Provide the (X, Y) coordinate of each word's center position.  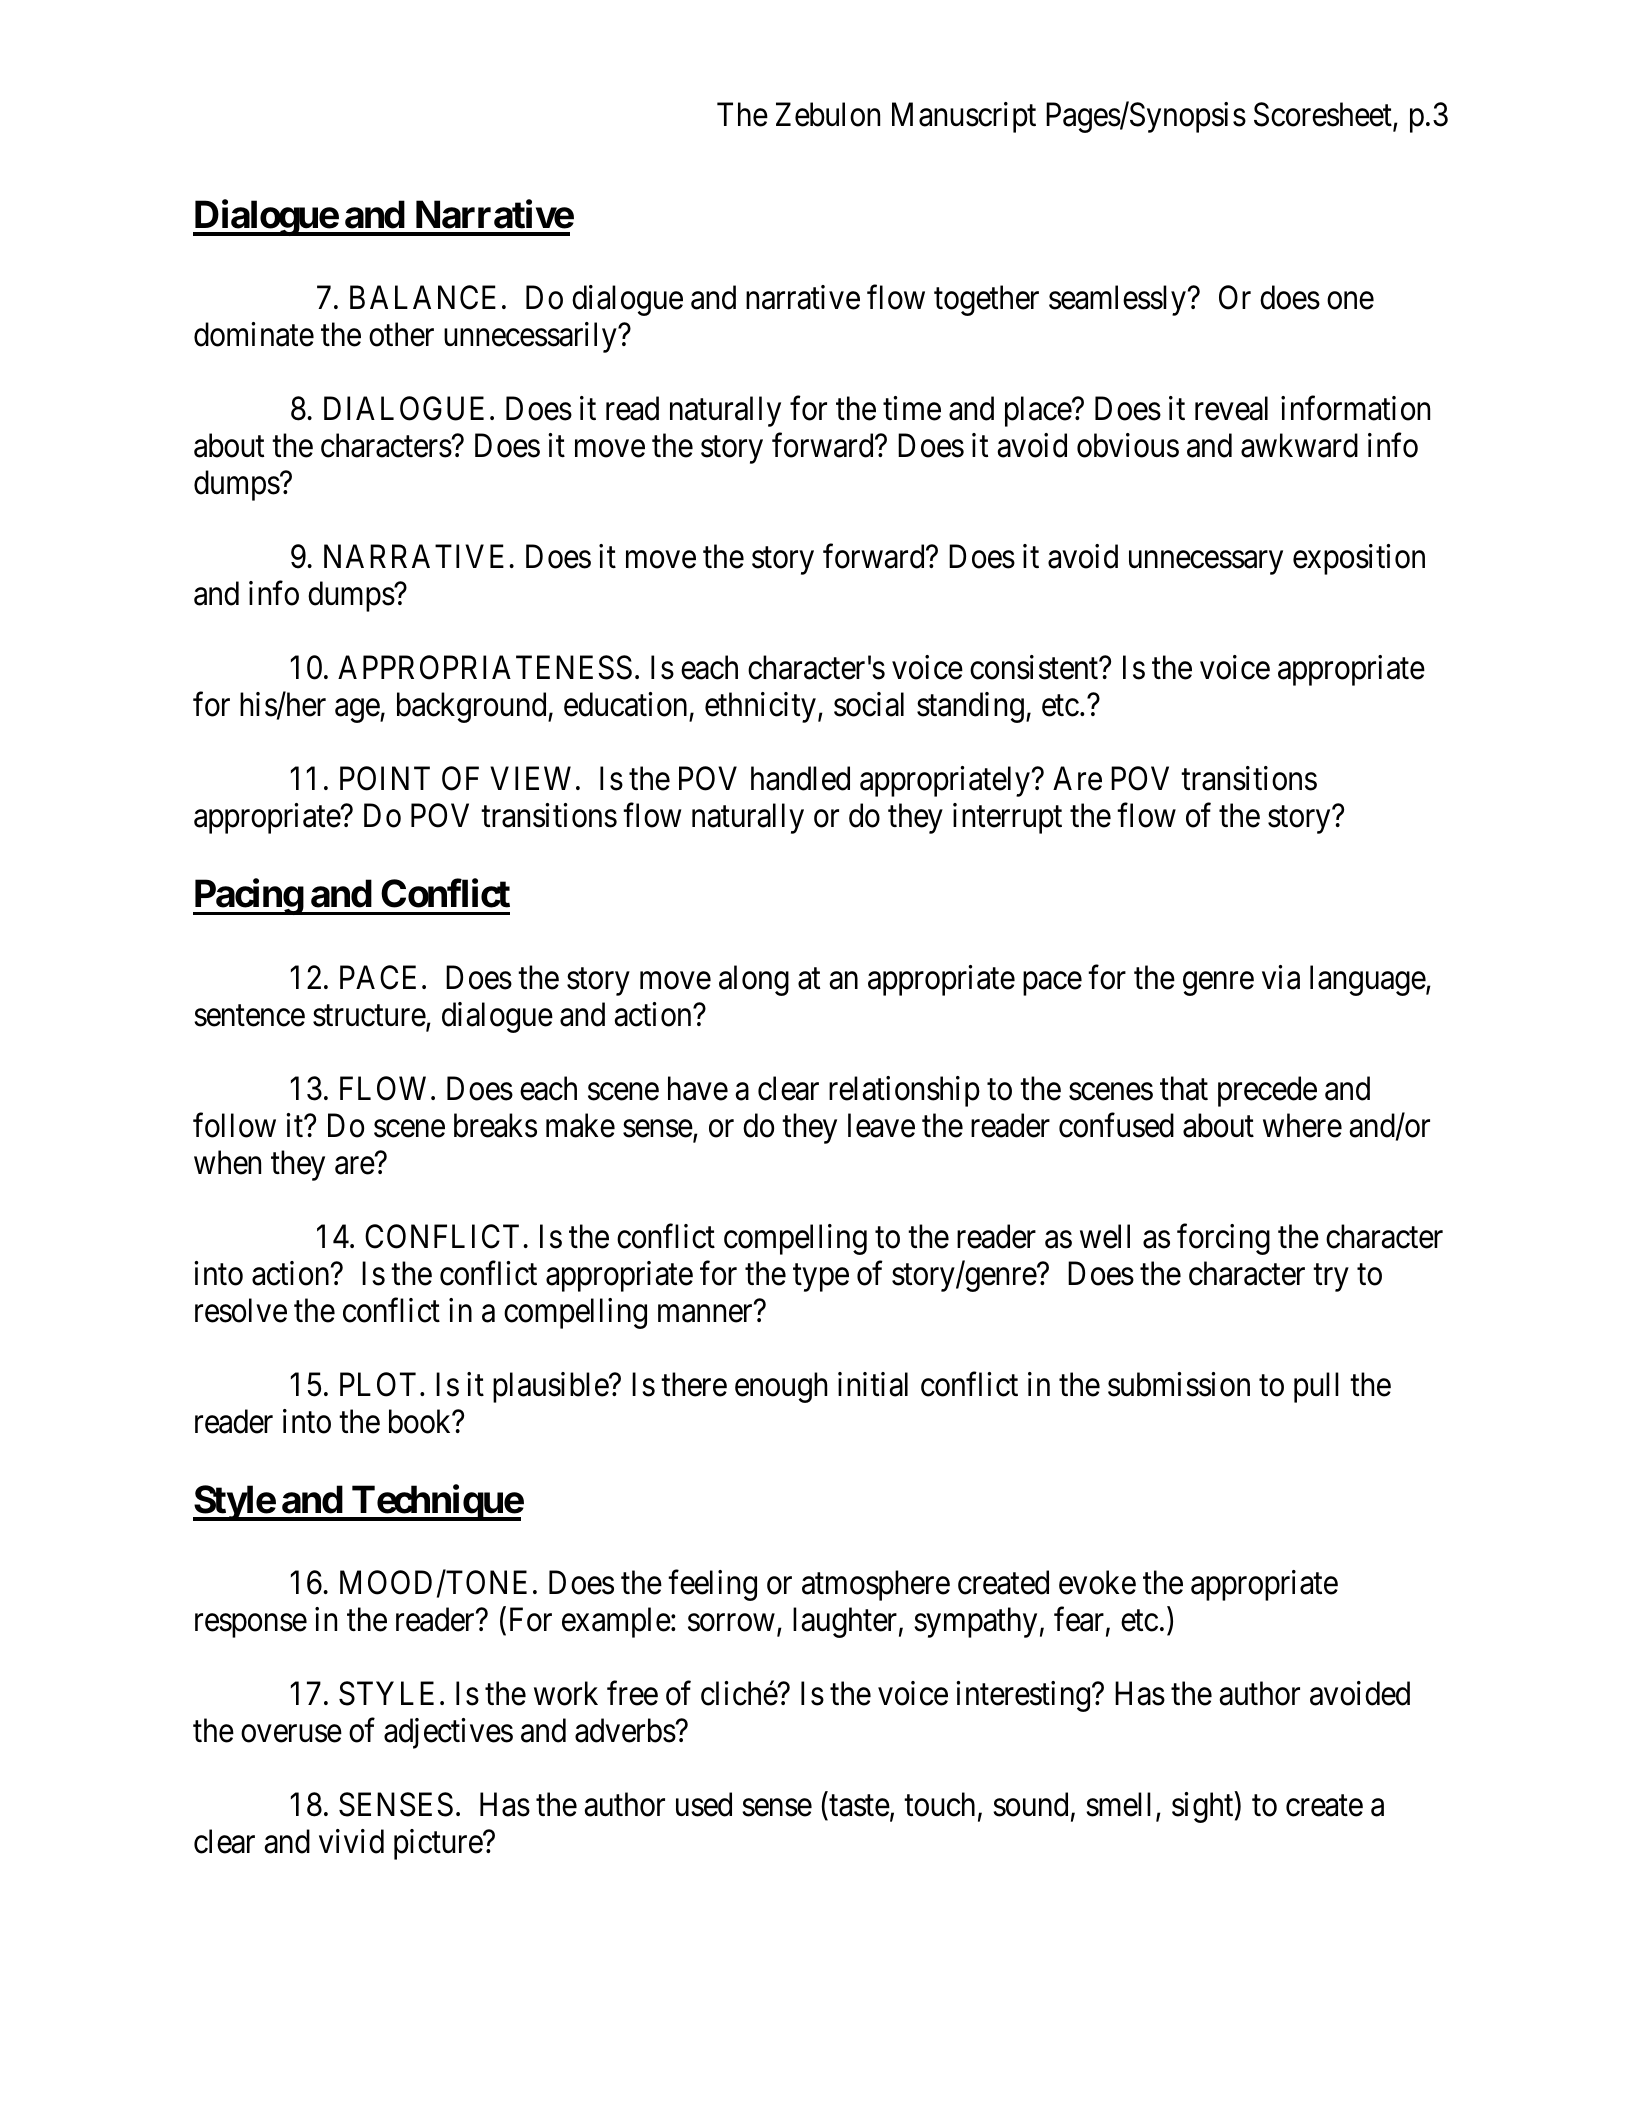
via (1281, 977)
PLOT (378, 1384)
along (754, 980)
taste (858, 1808)
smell (1118, 1804)
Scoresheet (1324, 115)
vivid (351, 1841)
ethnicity (760, 707)
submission (1179, 1384)
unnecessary (1206, 563)
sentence (249, 1016)
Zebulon (828, 114)
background (473, 707)
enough (781, 1387)
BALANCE (423, 298)
